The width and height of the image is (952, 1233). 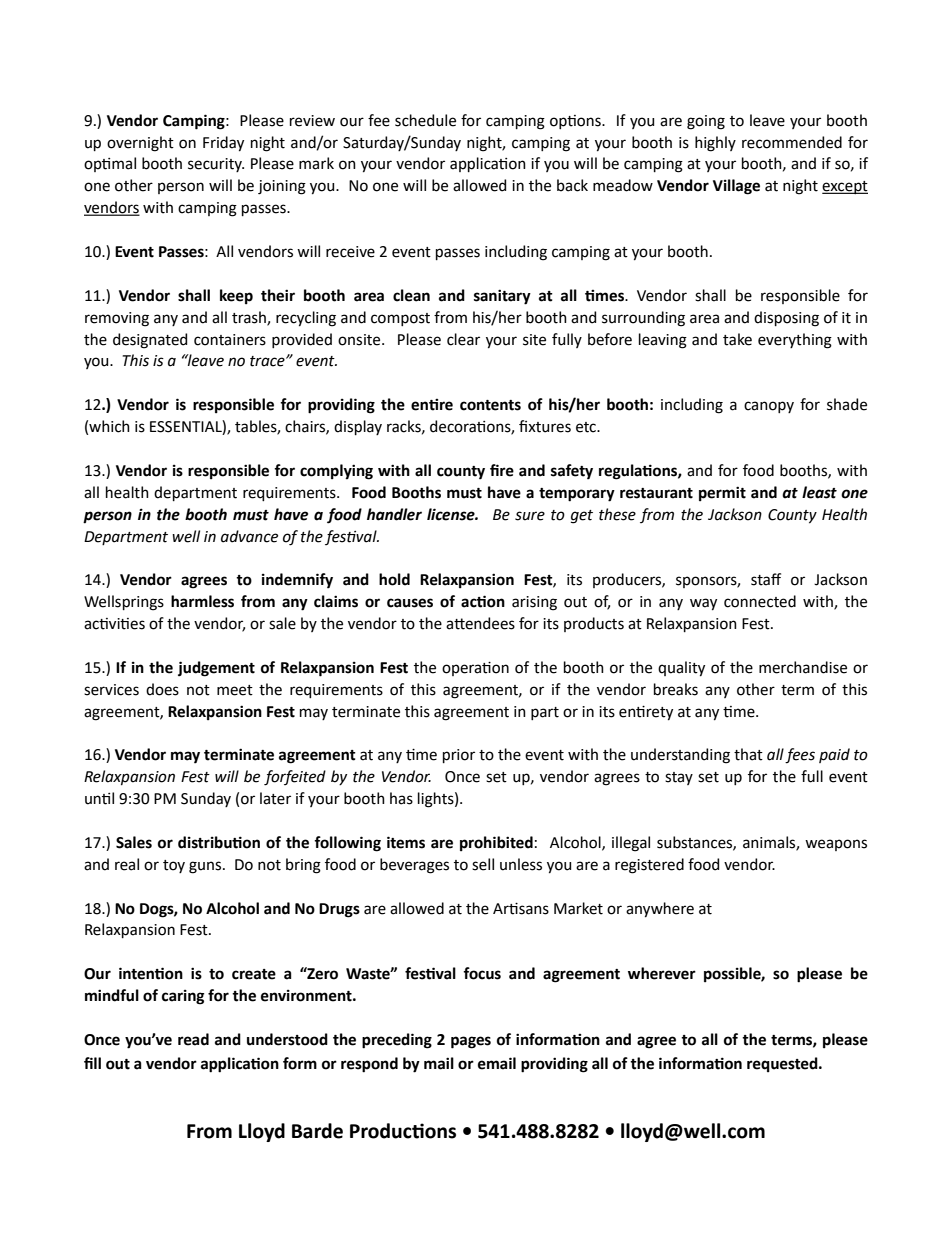 What do you see at coordinates (737, 339) in the image?
I see `take` at bounding box center [737, 339].
